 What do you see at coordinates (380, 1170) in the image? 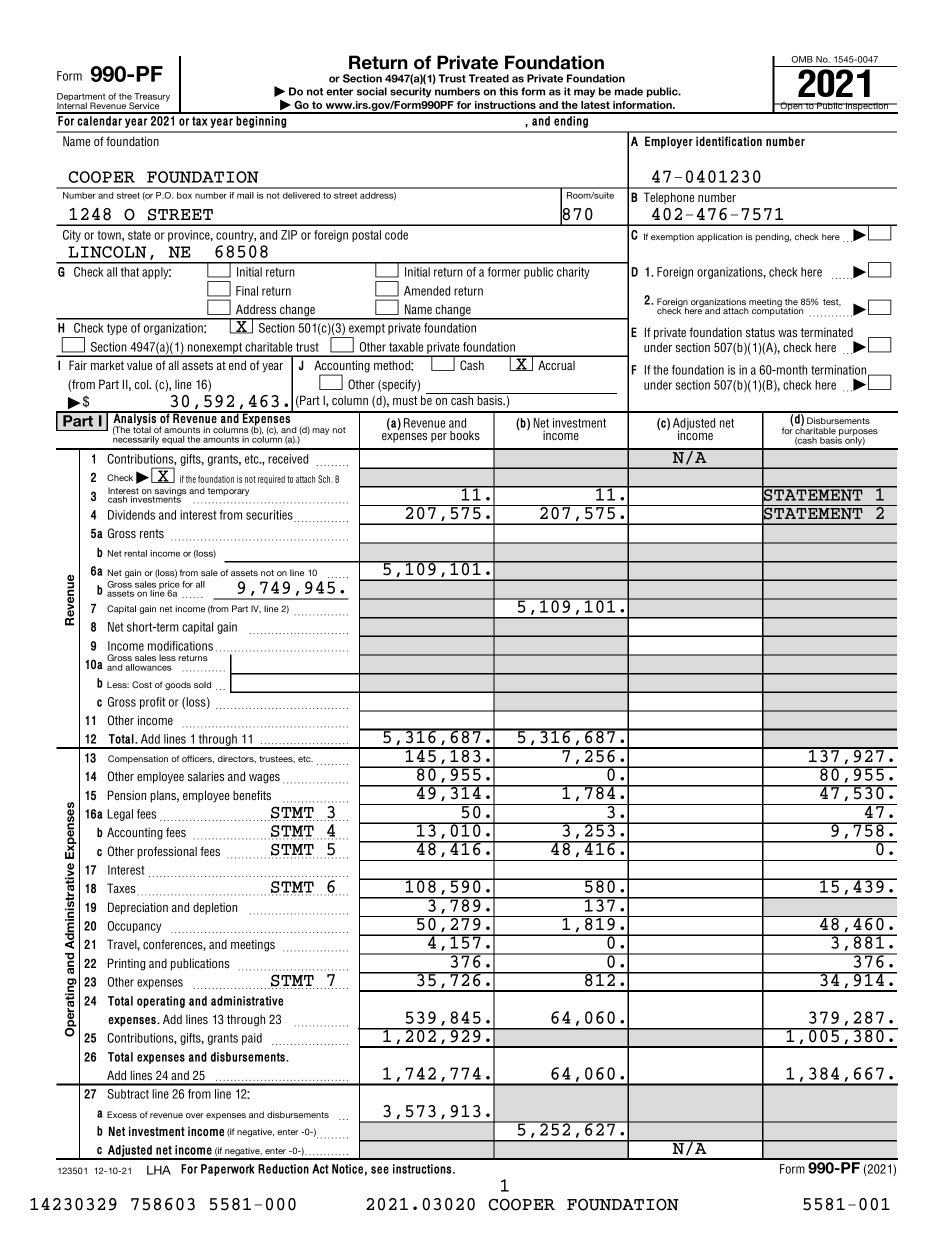
I see `see` at bounding box center [380, 1170].
